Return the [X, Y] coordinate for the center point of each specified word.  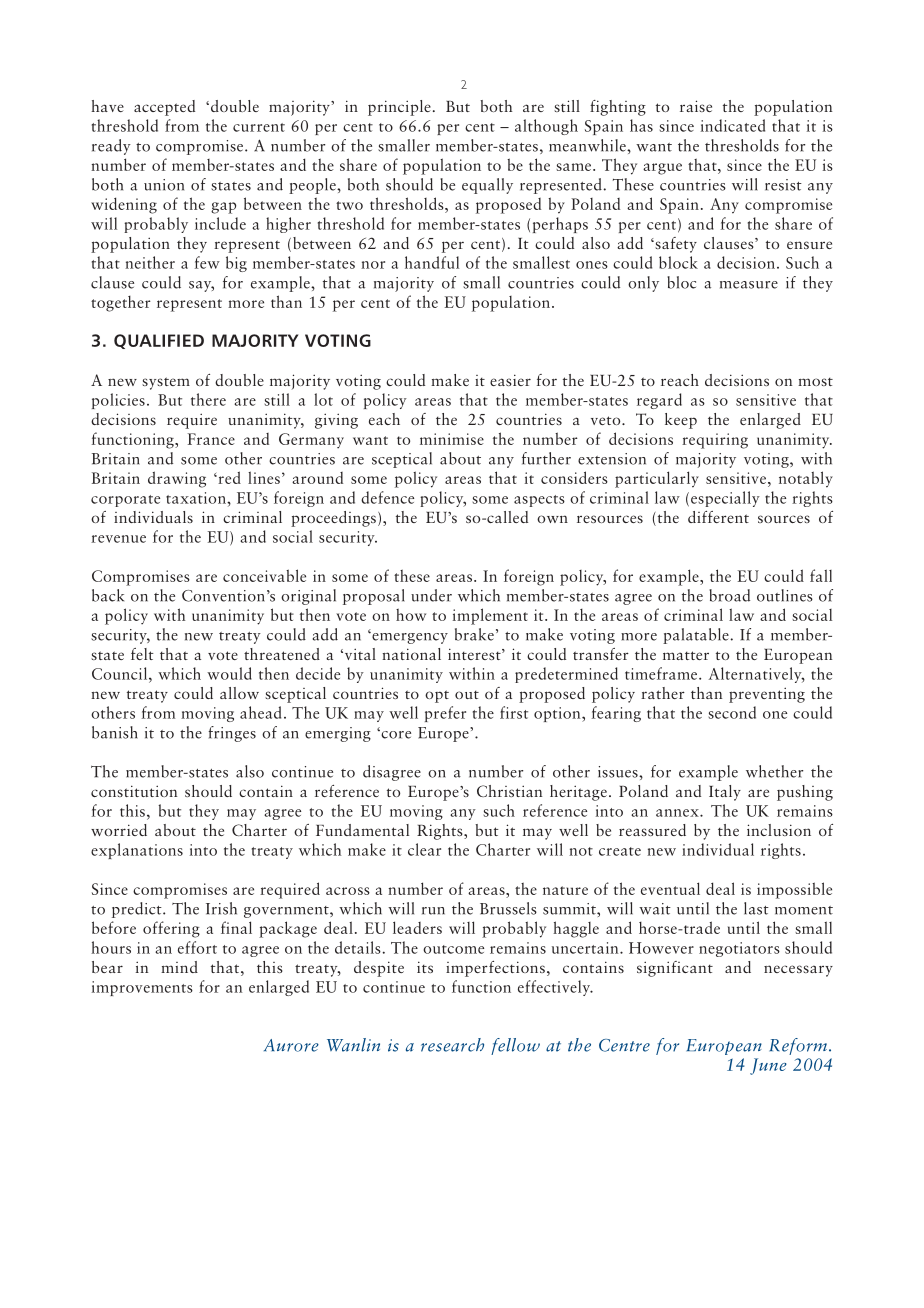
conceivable [264, 575]
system [166, 383]
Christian [509, 791]
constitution [134, 791]
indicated [733, 125]
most [815, 381]
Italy [725, 793]
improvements [142, 988]
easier [510, 380]
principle [399, 108]
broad [729, 595]
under [431, 595]
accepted [164, 108]
